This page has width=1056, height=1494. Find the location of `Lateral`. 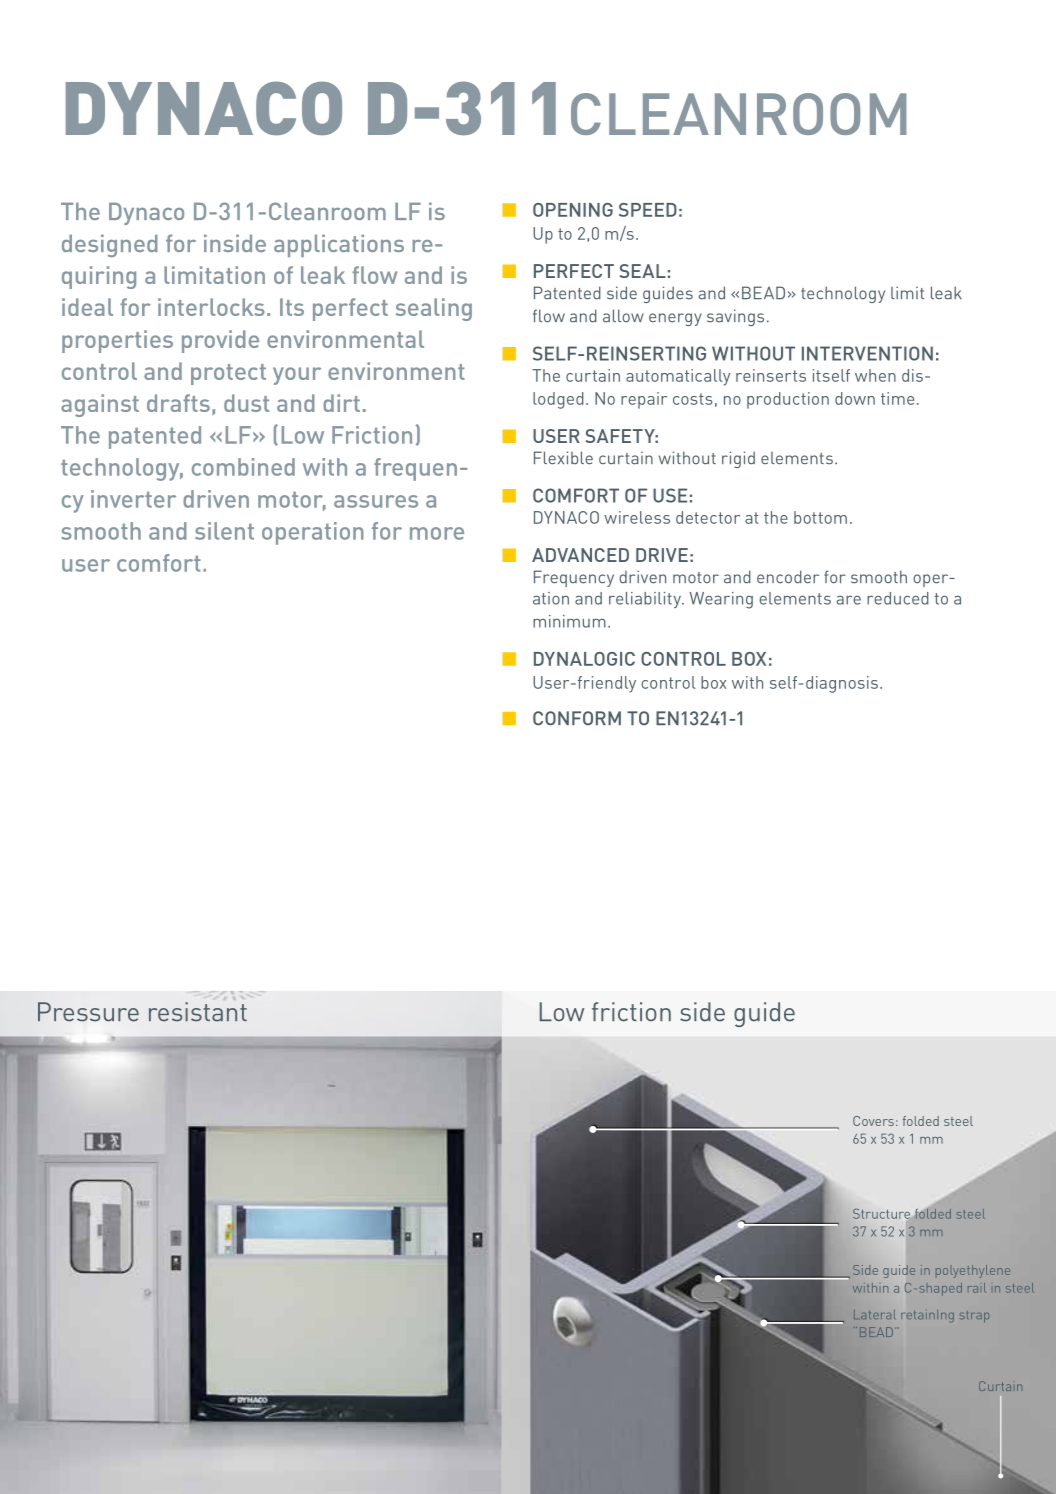

Lateral is located at coordinates (874, 1314).
